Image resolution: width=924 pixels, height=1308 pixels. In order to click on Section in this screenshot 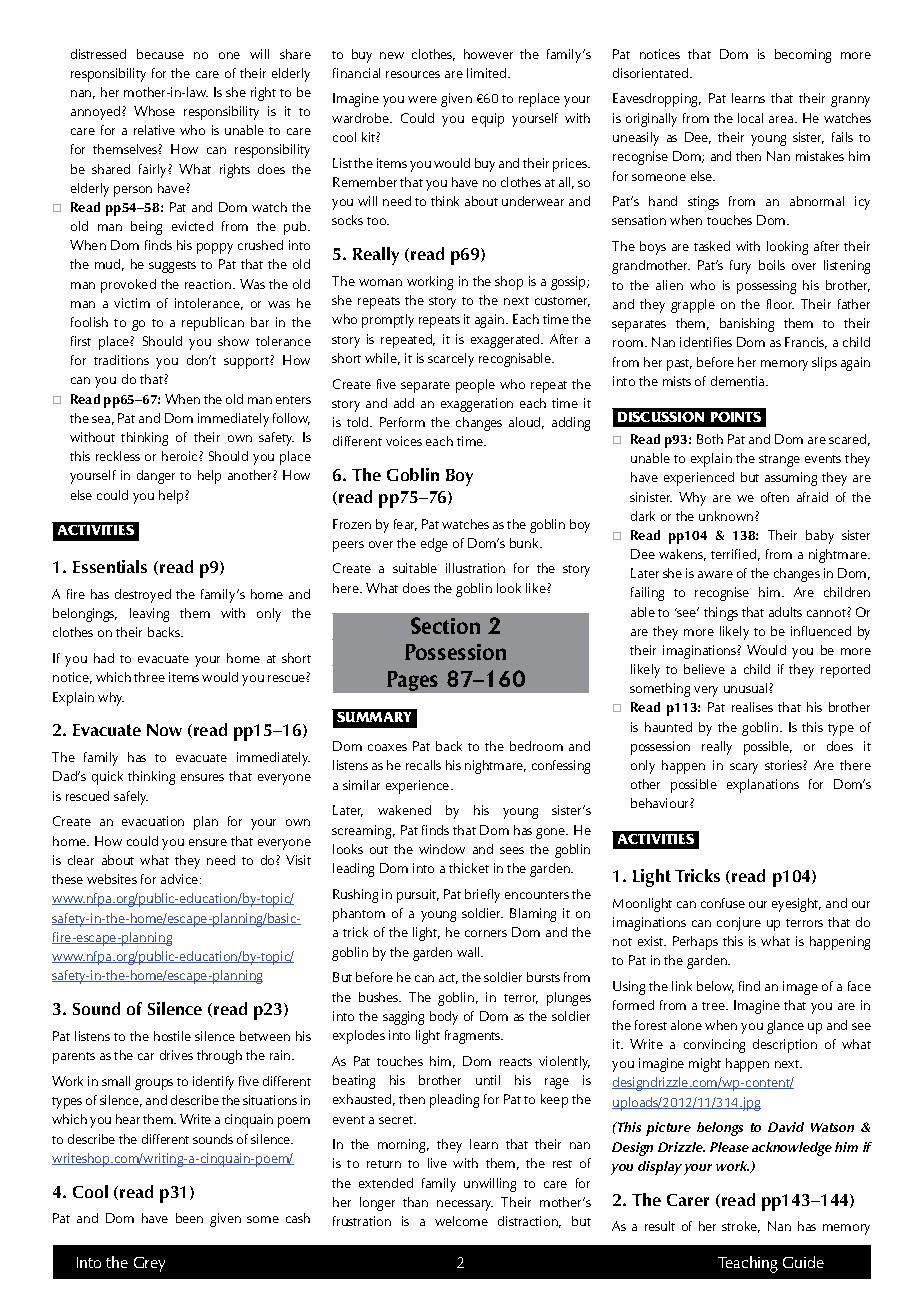, I will do `click(445, 625)`.
